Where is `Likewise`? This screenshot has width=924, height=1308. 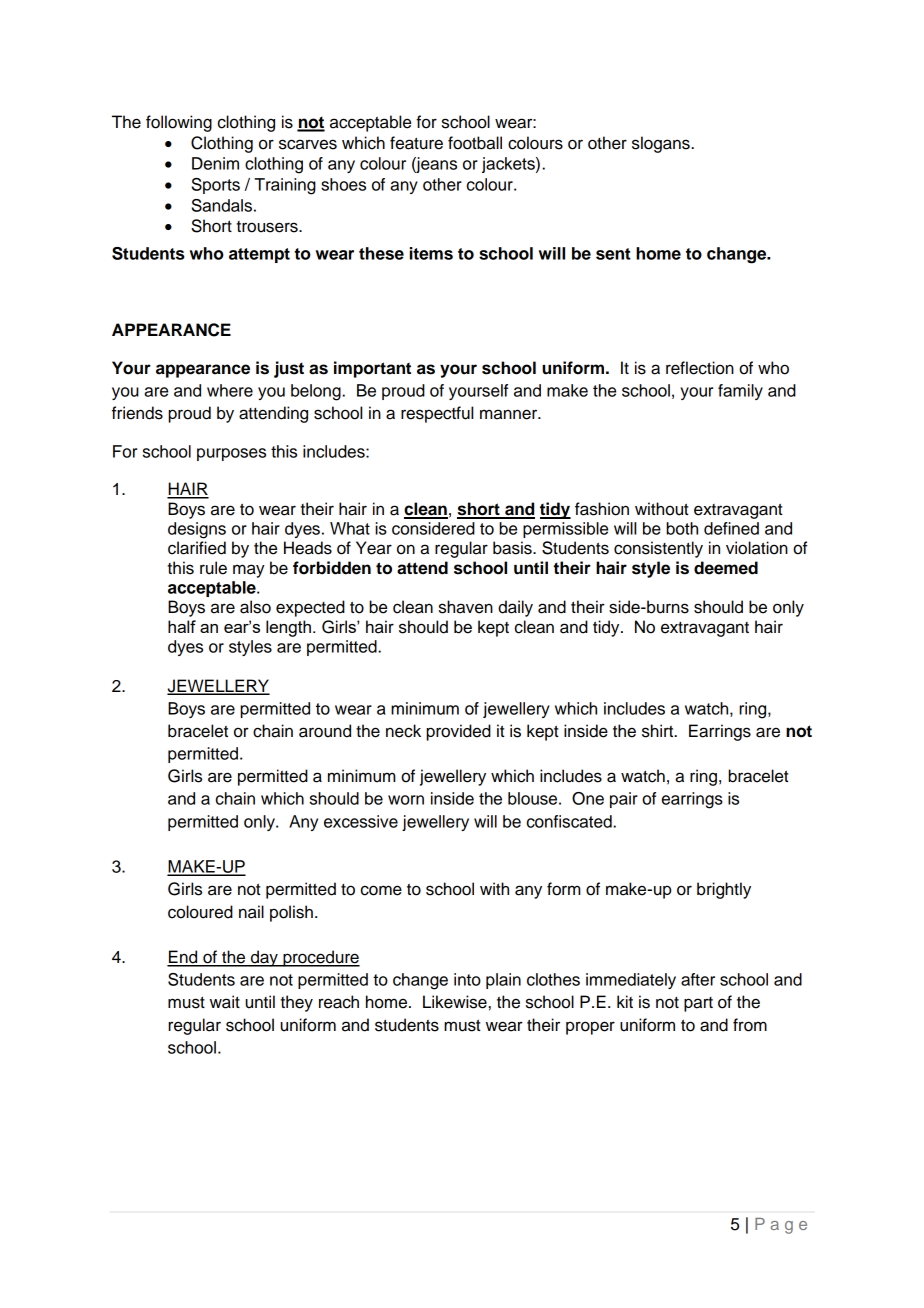
Likewise is located at coordinates (455, 1002).
